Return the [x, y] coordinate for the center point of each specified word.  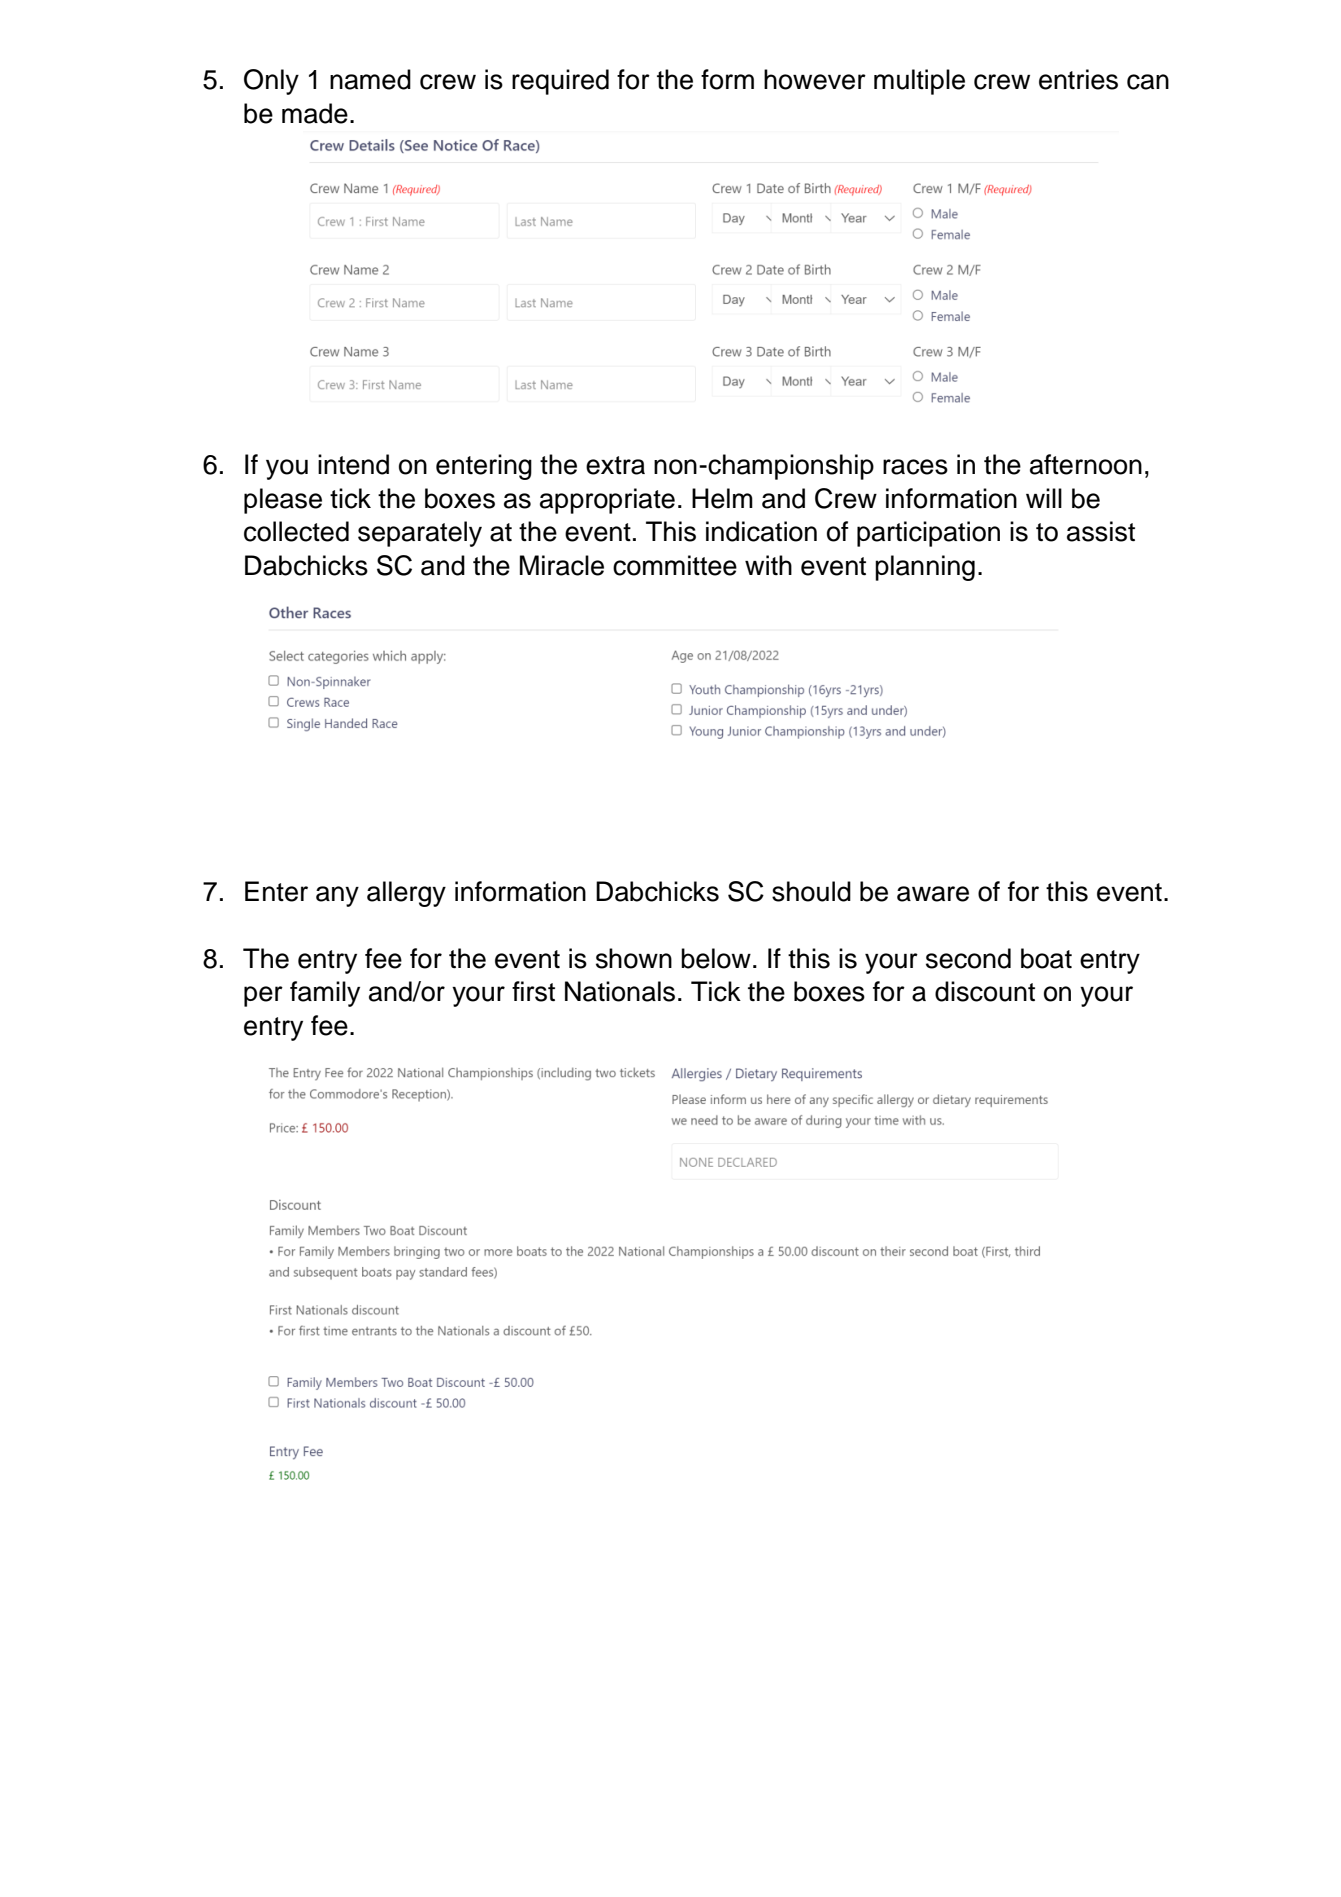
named [370, 79]
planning [925, 568]
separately [420, 534]
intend [353, 464]
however [815, 79]
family [325, 994]
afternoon [1086, 464]
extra [615, 465]
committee [675, 565]
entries [1078, 79]
